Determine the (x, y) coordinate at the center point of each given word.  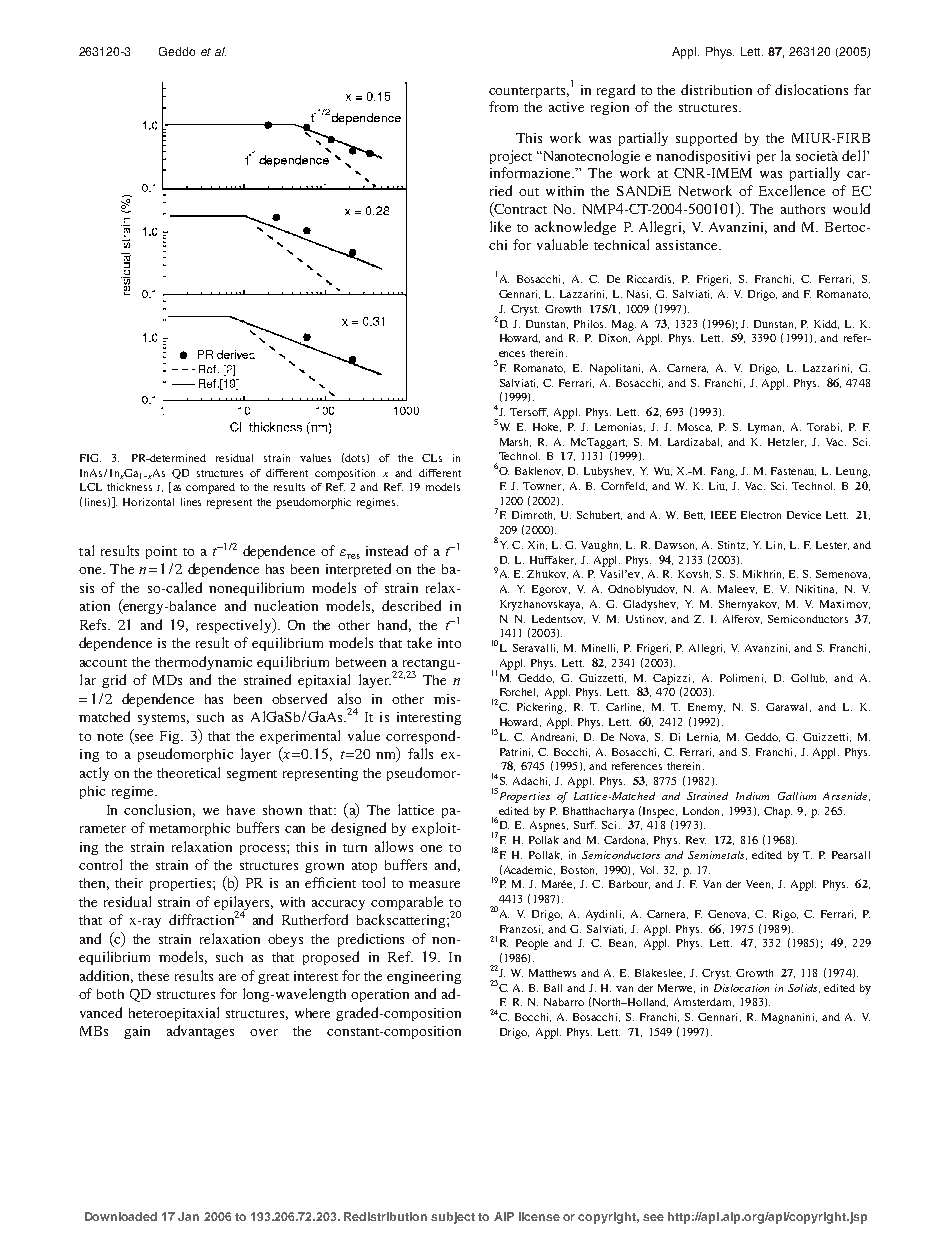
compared (210, 488)
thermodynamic (203, 663)
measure (434, 884)
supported (706, 139)
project (511, 157)
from (503, 106)
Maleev (737, 589)
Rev (696, 840)
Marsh (515, 442)
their (129, 883)
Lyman (766, 428)
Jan (188, 1216)
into (449, 643)
